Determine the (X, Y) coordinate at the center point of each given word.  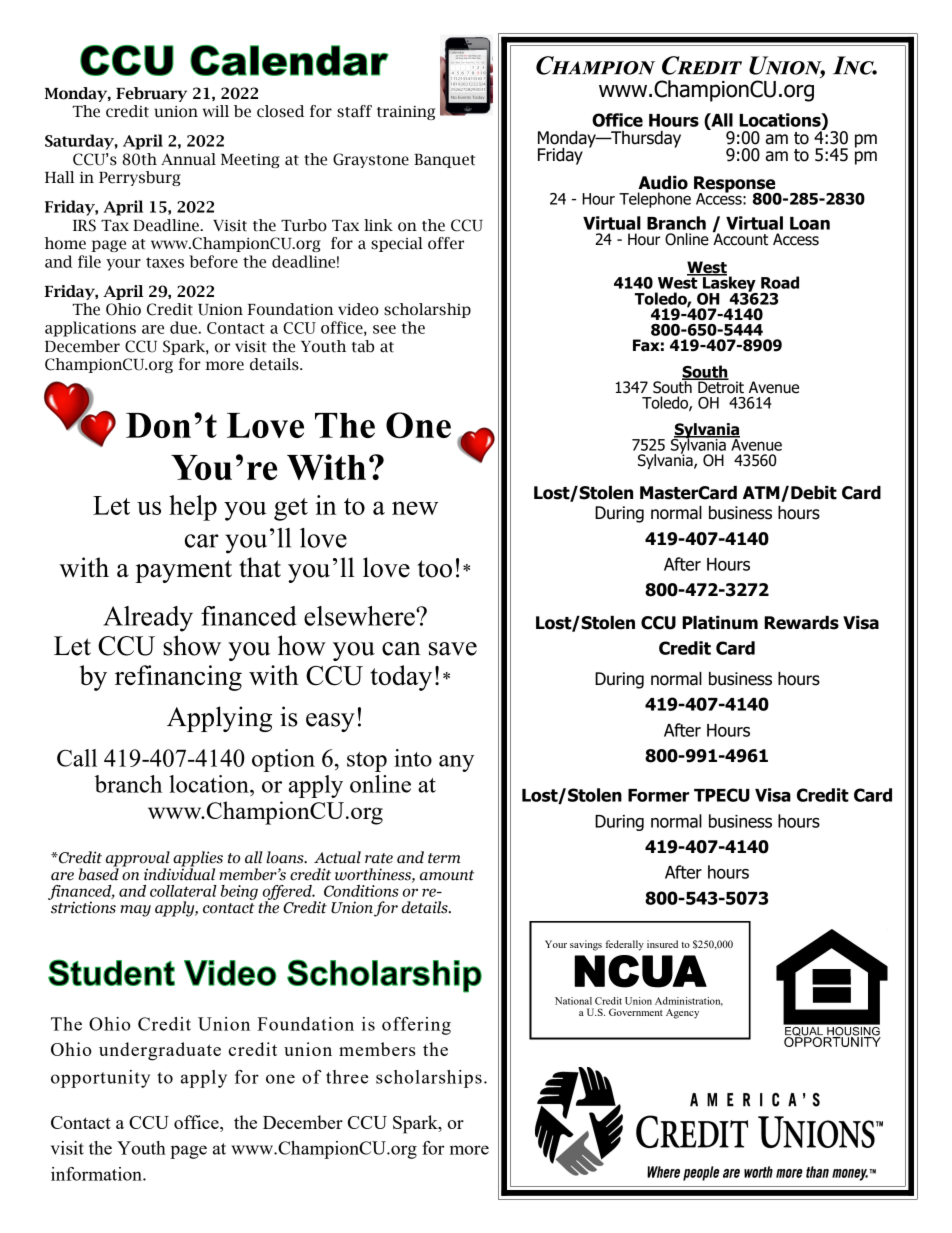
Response (736, 185)
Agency (682, 1014)
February (151, 94)
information (97, 1174)
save (453, 649)
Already (148, 619)
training (406, 113)
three (347, 1077)
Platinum (720, 623)
